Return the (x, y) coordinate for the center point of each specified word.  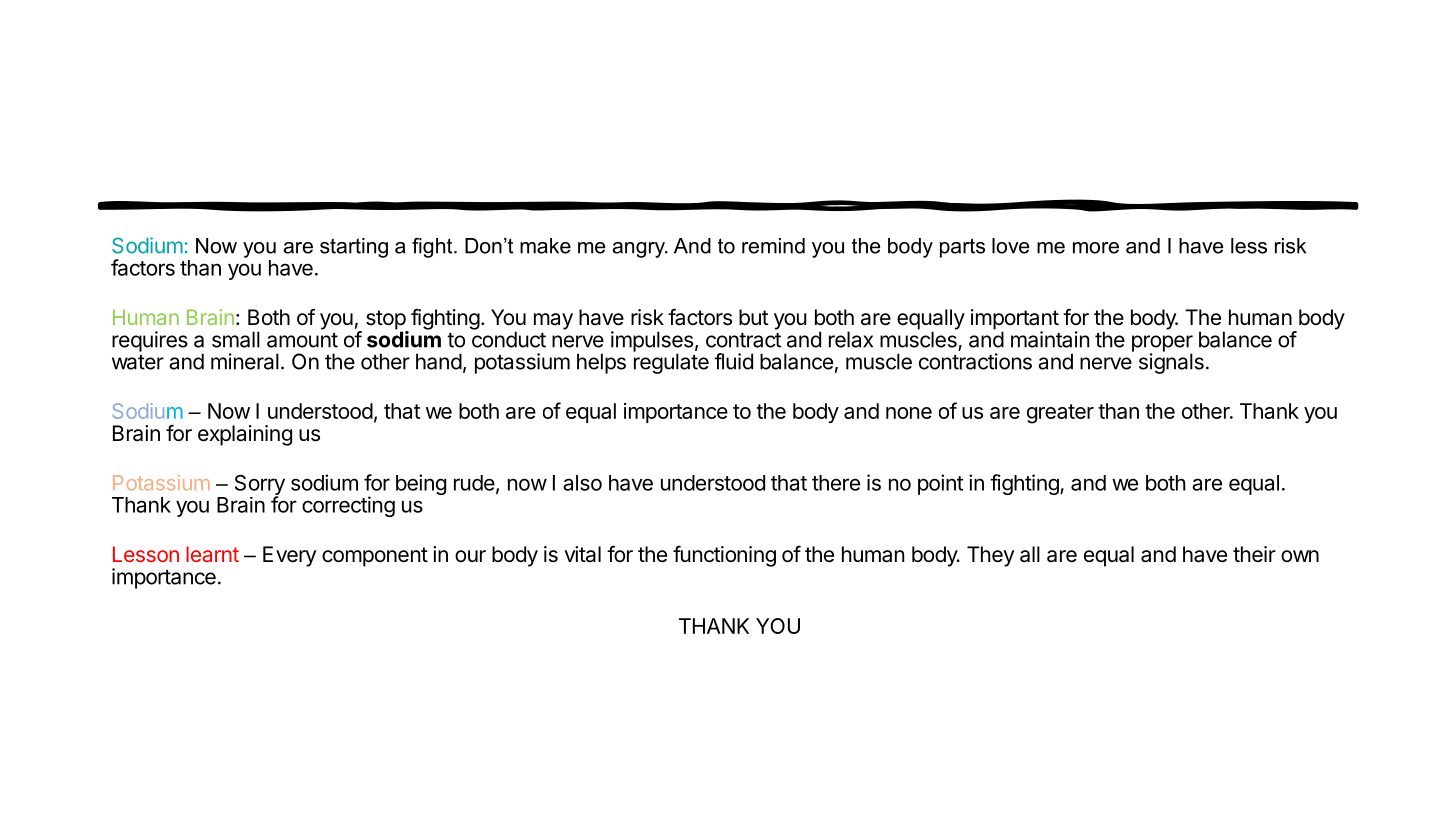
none (909, 413)
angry (640, 250)
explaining (245, 435)
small (236, 339)
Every (290, 556)
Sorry (260, 486)
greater (1060, 414)
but (753, 317)
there (836, 483)
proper (1162, 344)
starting (354, 248)
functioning (724, 556)
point (940, 484)
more (1096, 248)
